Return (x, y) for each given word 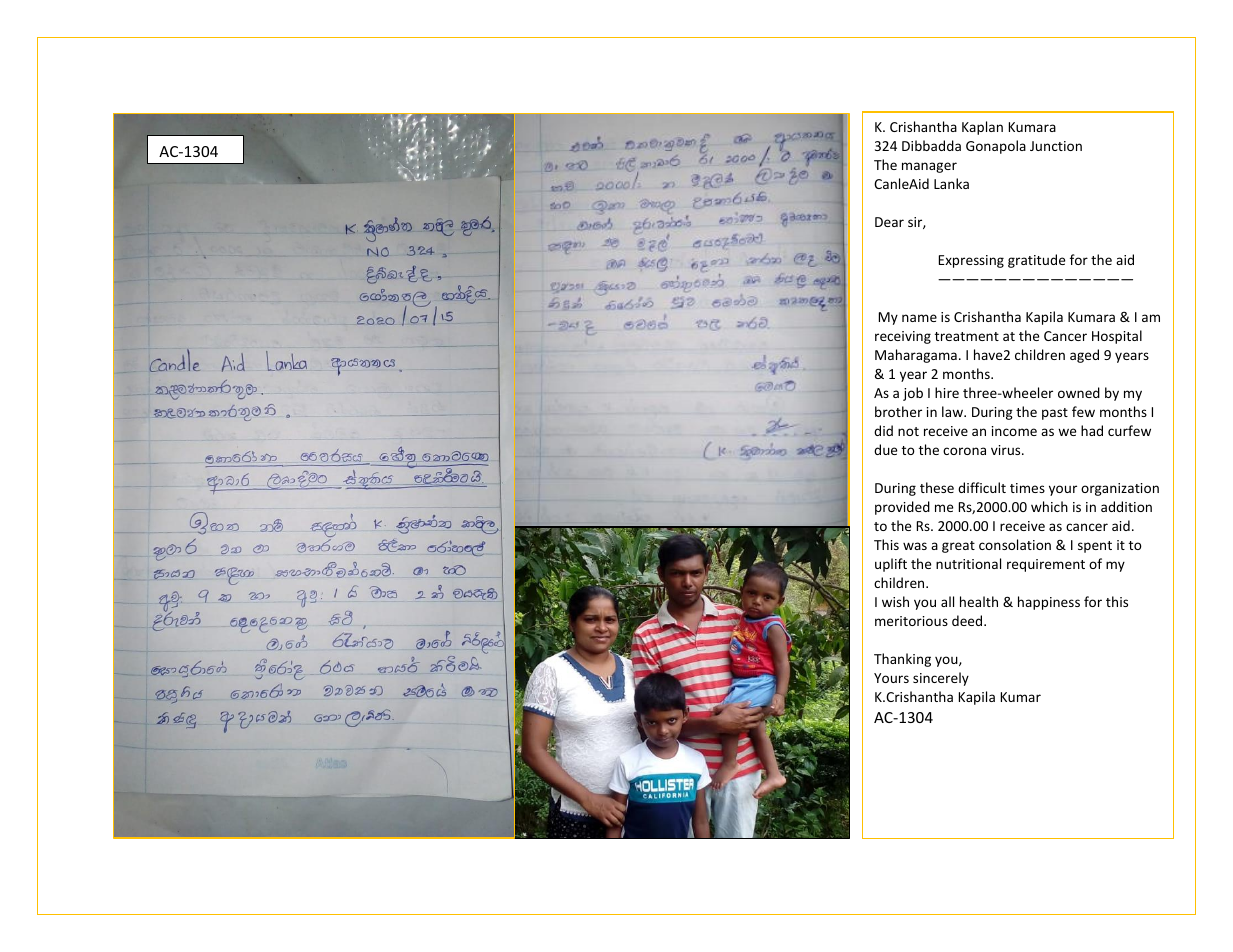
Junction (1056, 146)
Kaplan (982, 128)
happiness (1049, 603)
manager (929, 167)
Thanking (902, 660)
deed (968, 620)
